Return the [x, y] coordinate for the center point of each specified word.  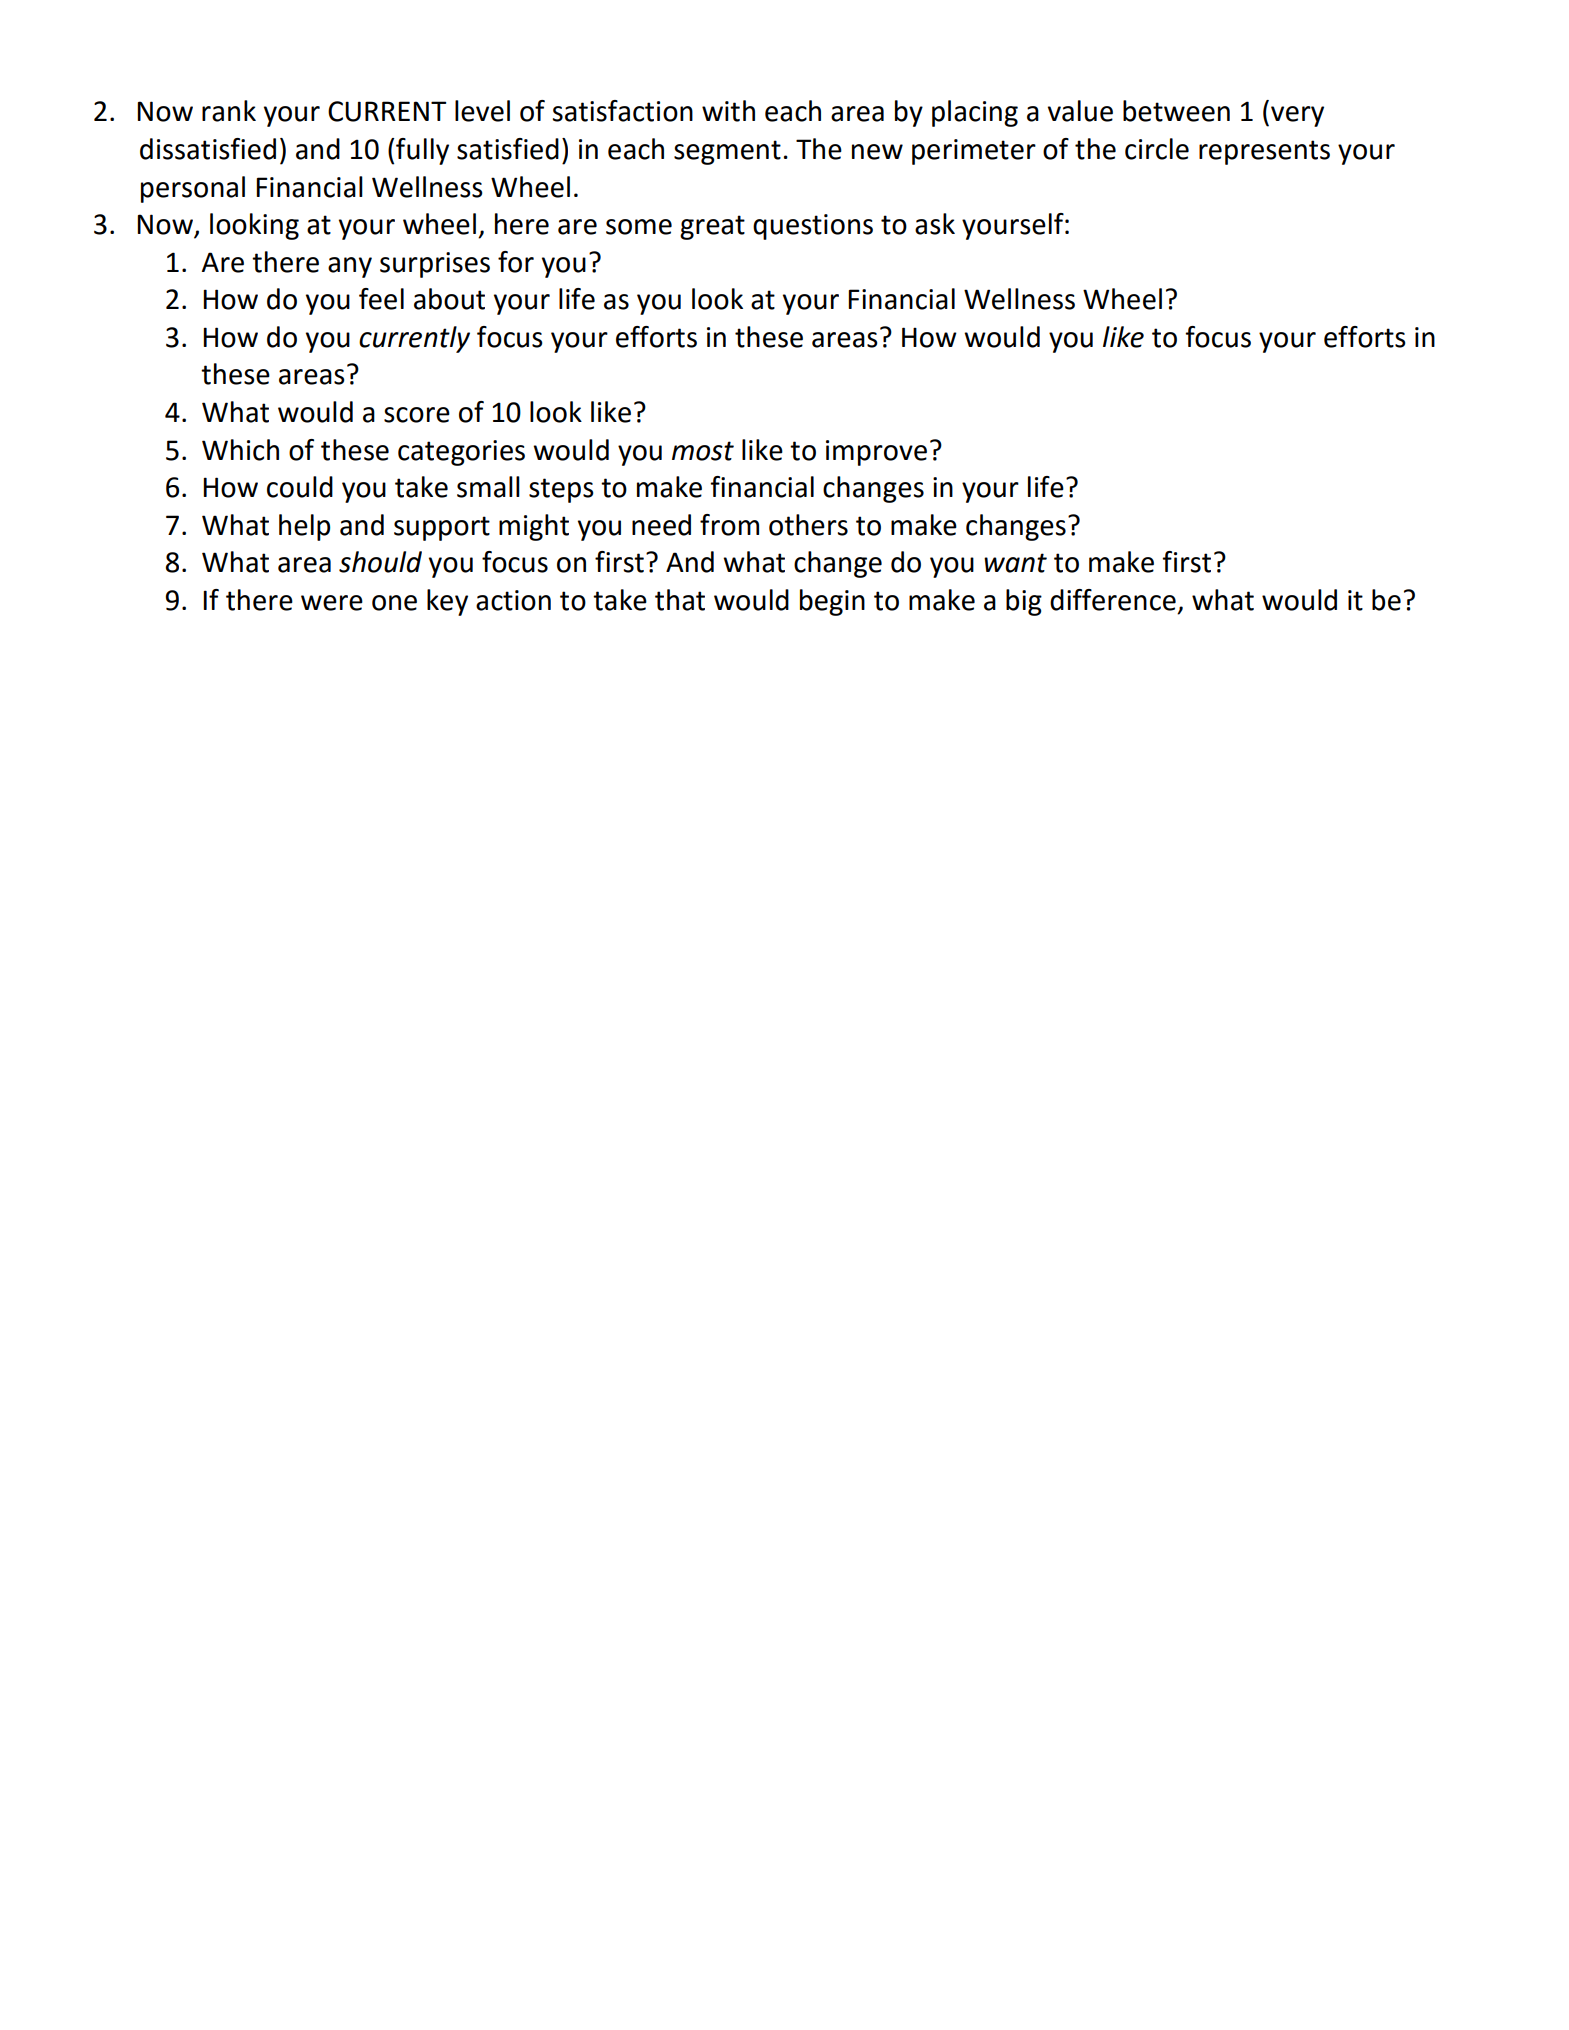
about [449, 299]
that [680, 600]
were [332, 603]
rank [229, 111]
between [1176, 111]
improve [876, 453]
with [728, 111]
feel [381, 299]
